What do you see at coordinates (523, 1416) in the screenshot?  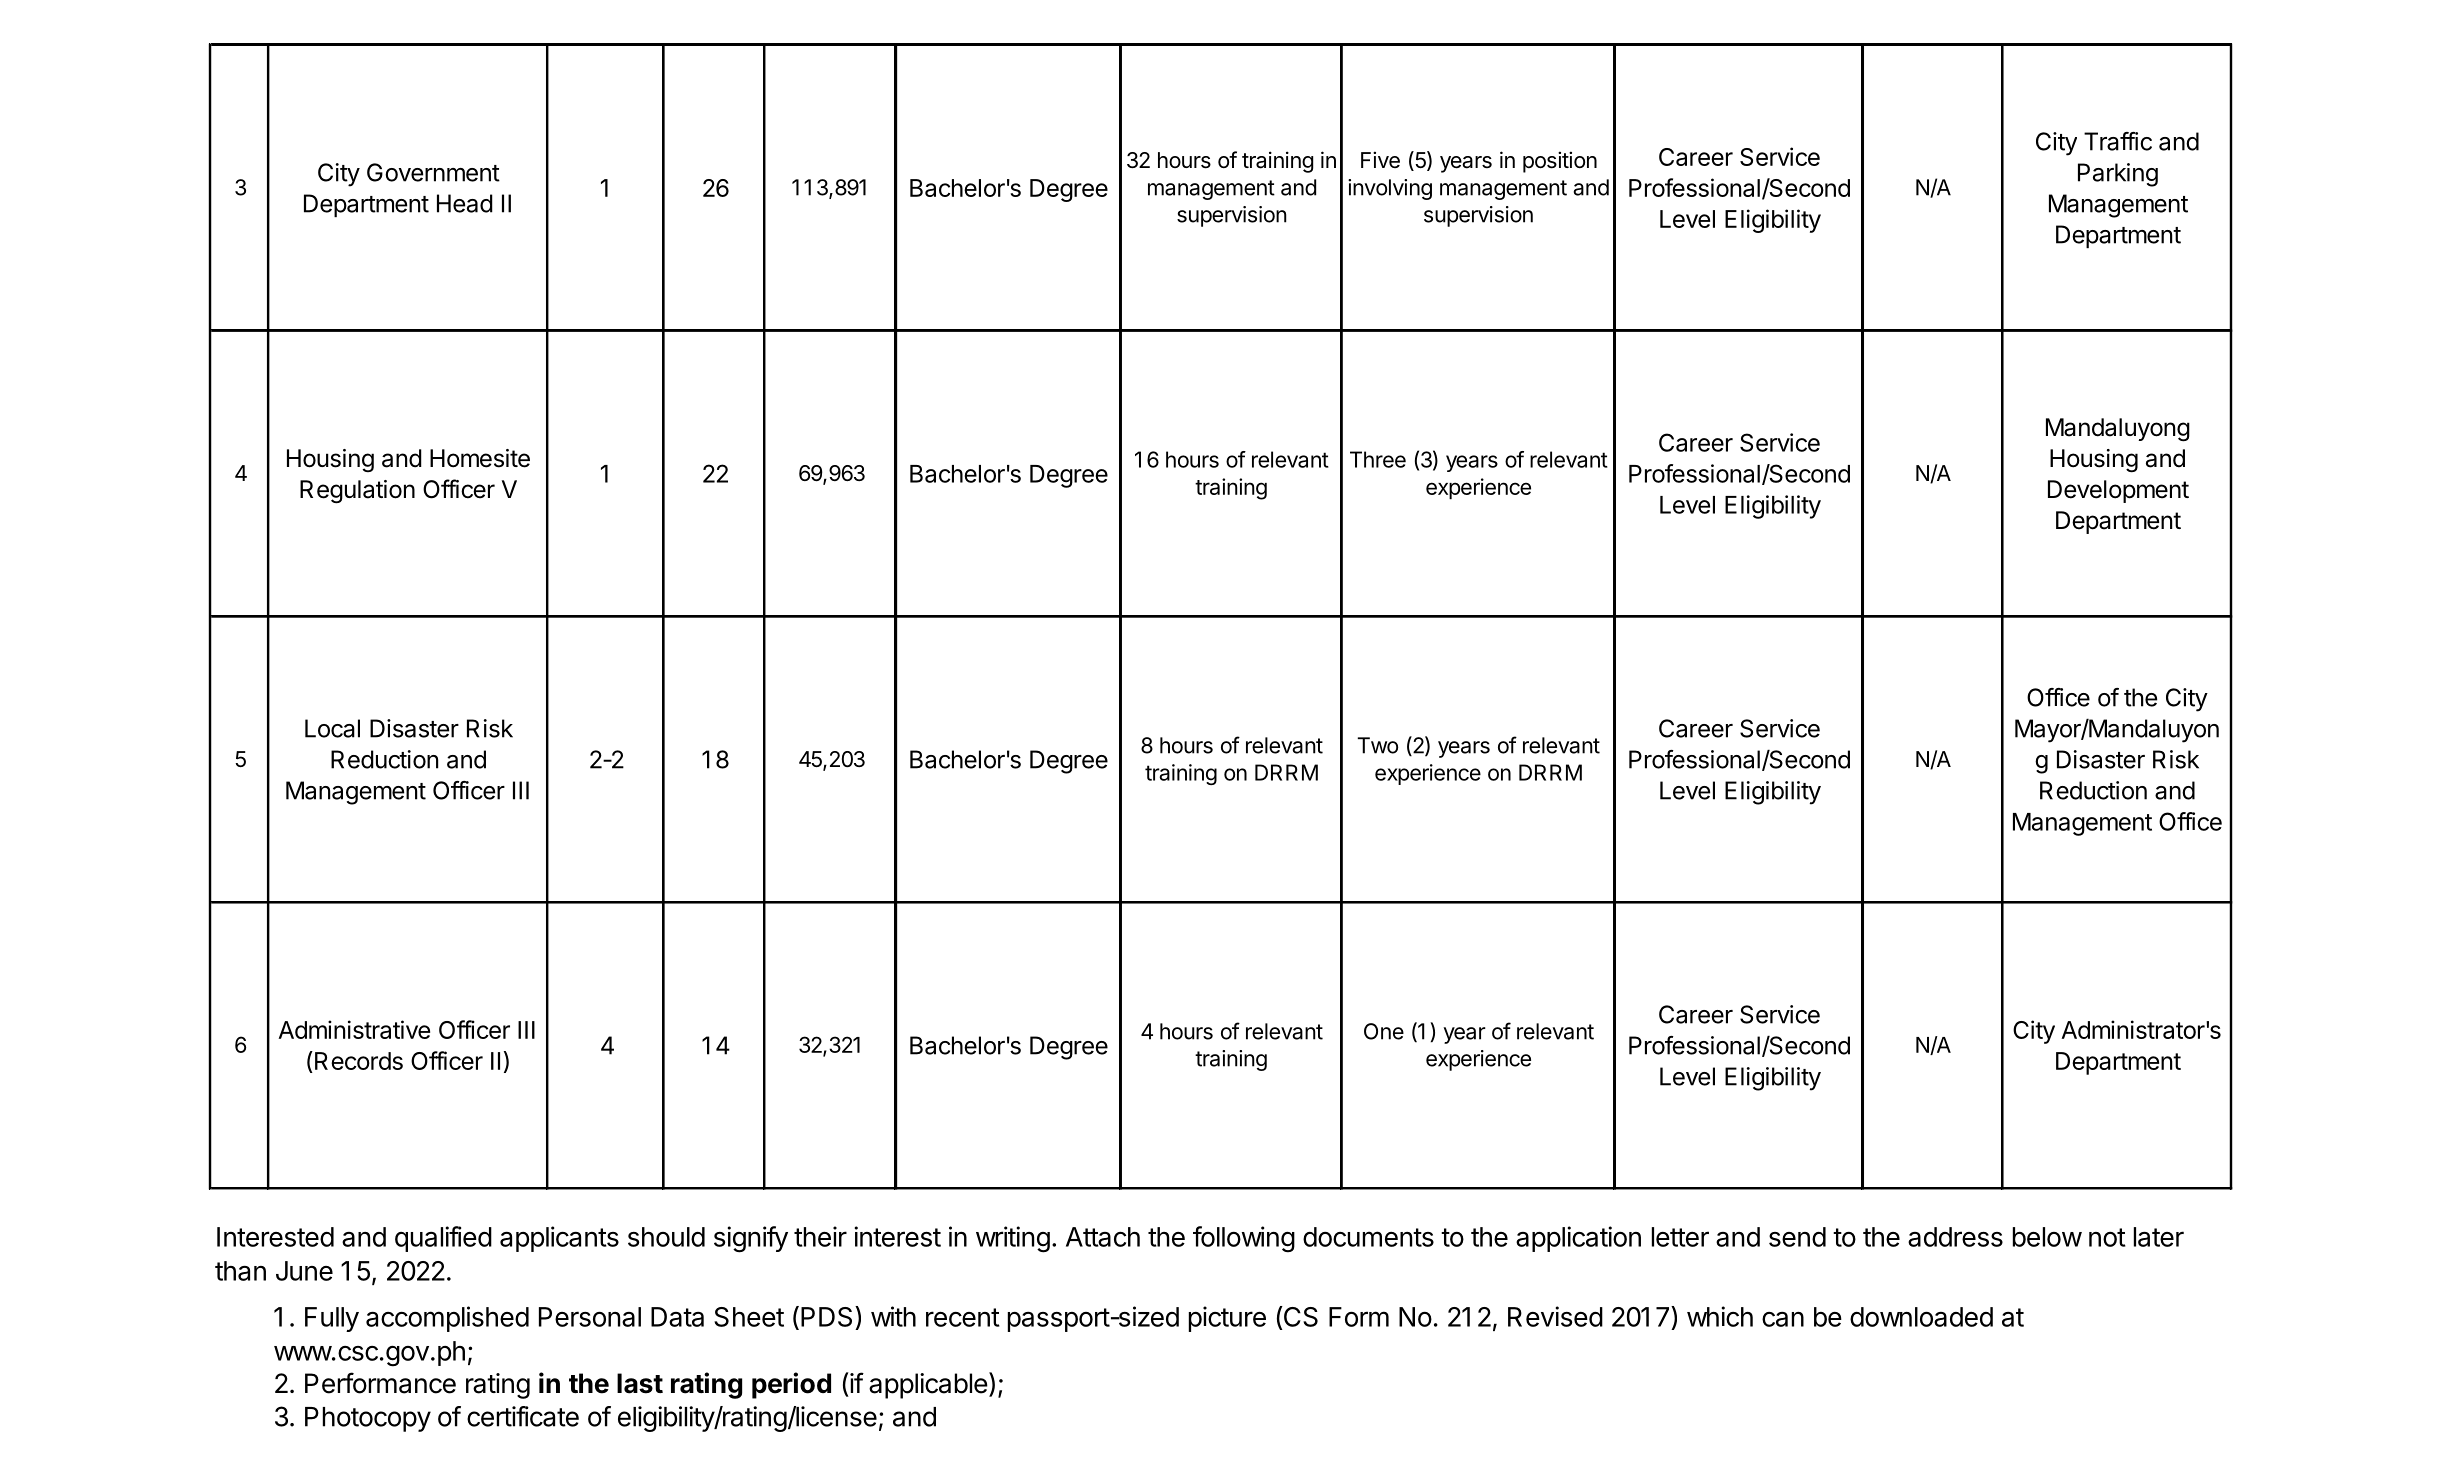 I see `certificate` at bounding box center [523, 1416].
